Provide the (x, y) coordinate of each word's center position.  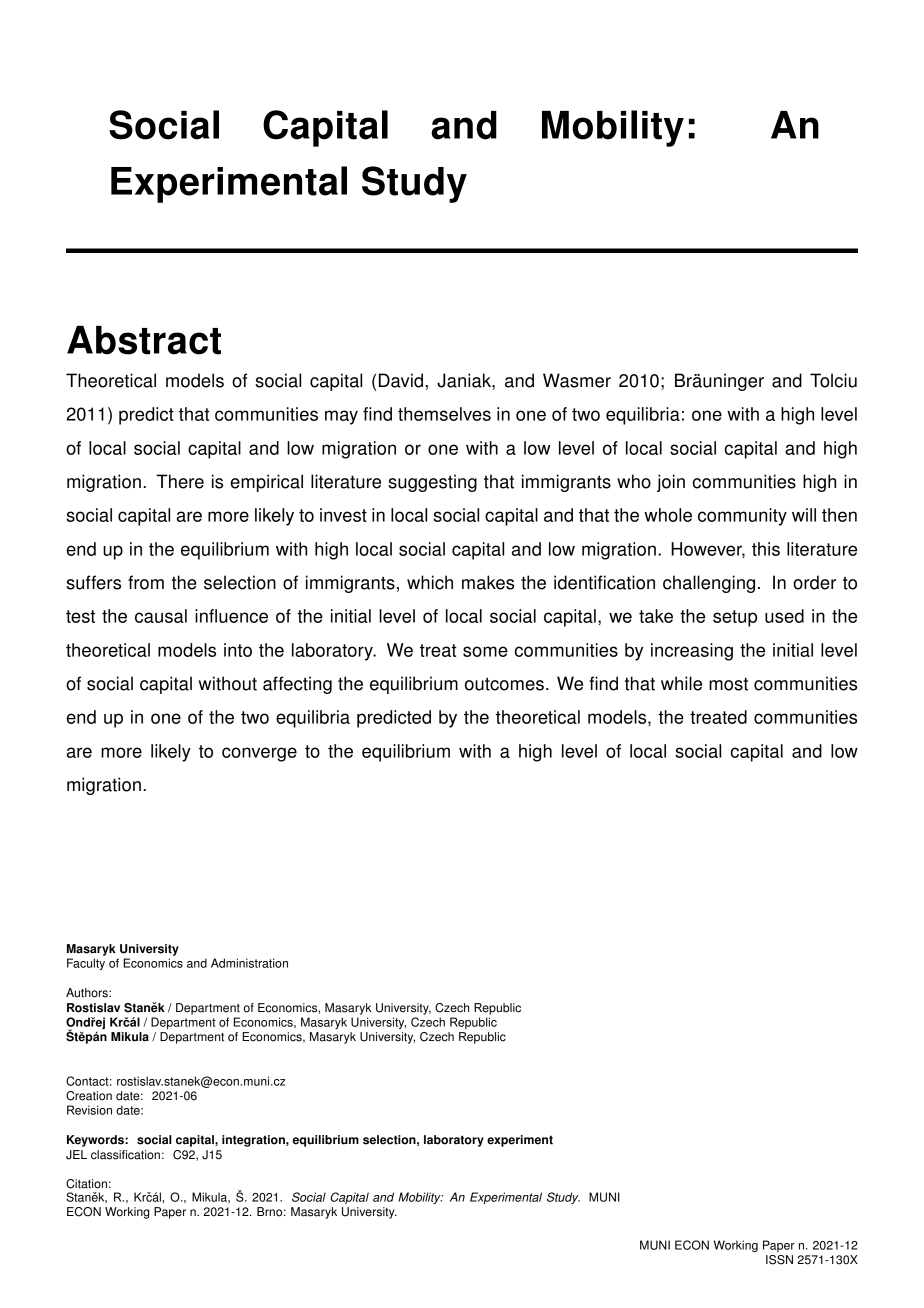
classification (125, 1155)
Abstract (144, 340)
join (671, 483)
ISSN (779, 1260)
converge (259, 754)
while (681, 683)
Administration (249, 963)
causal (161, 616)
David (402, 380)
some (485, 651)
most (728, 684)
